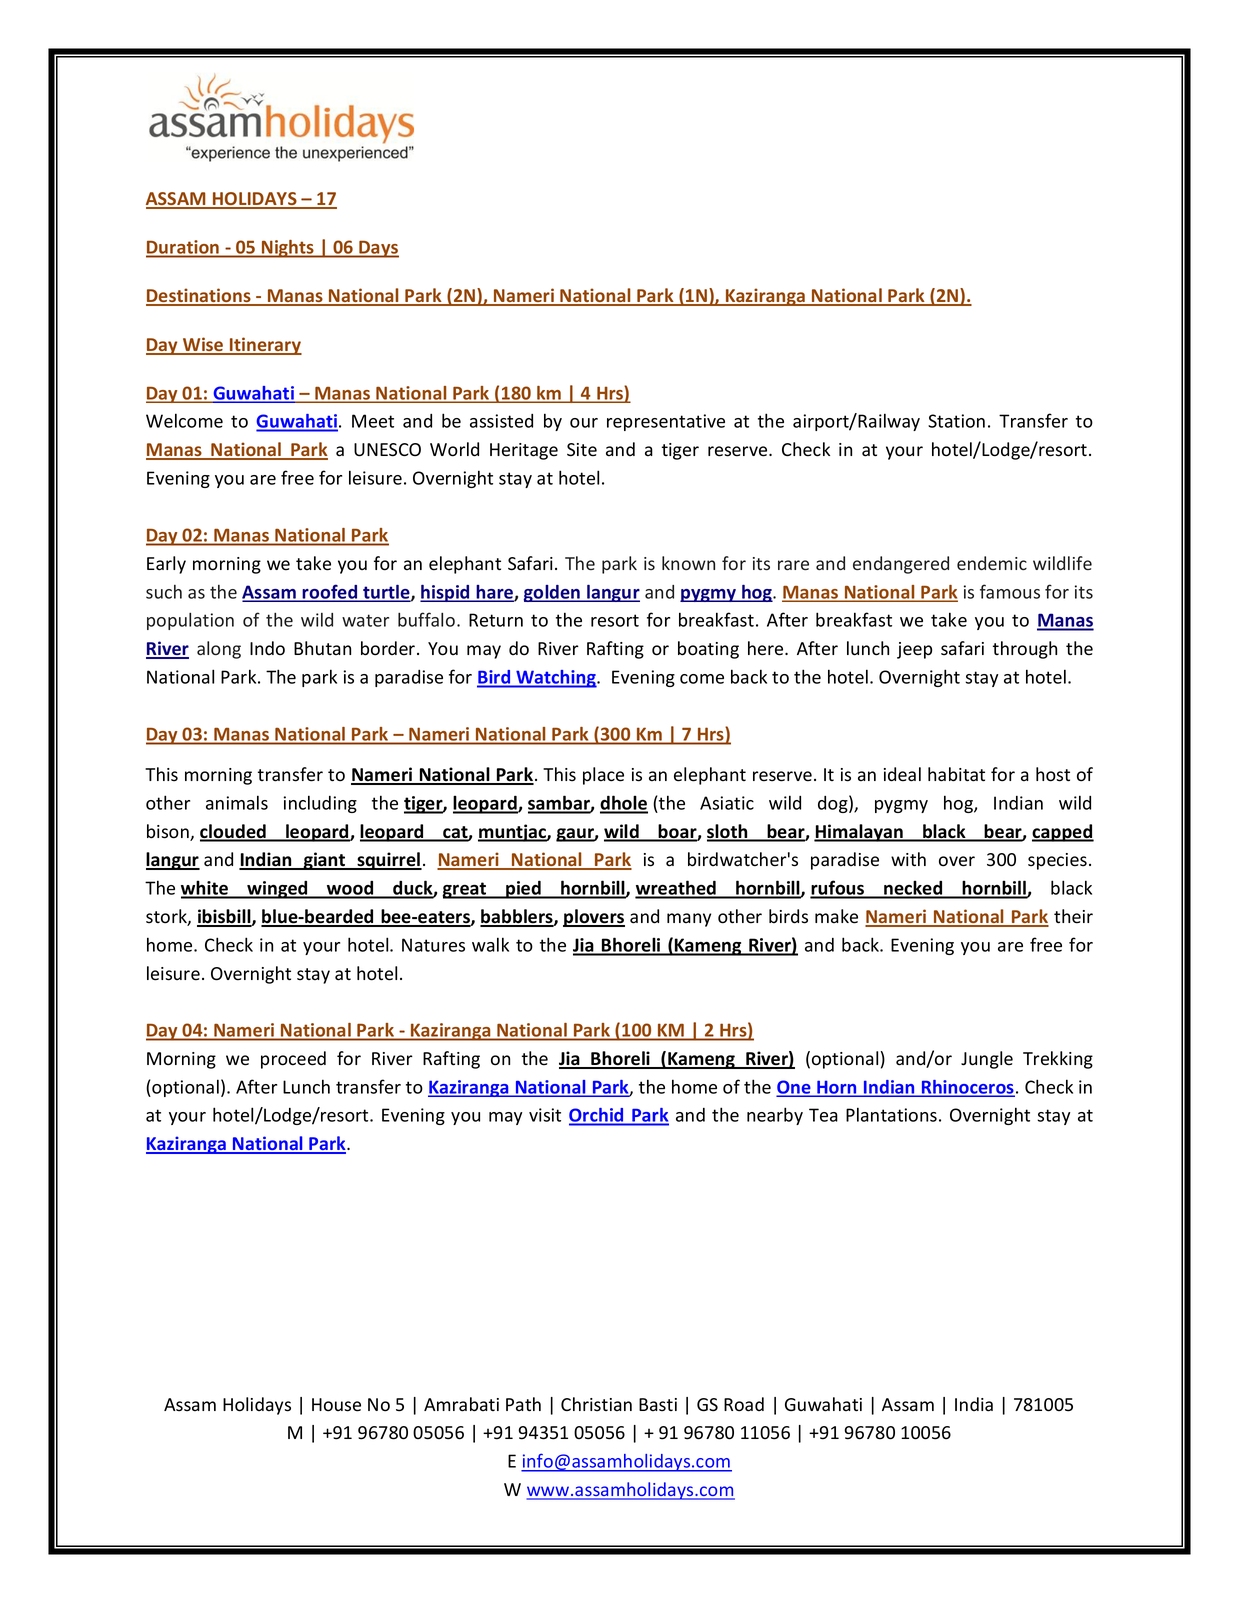  What do you see at coordinates (336, 1405) in the image?
I see `House` at bounding box center [336, 1405].
